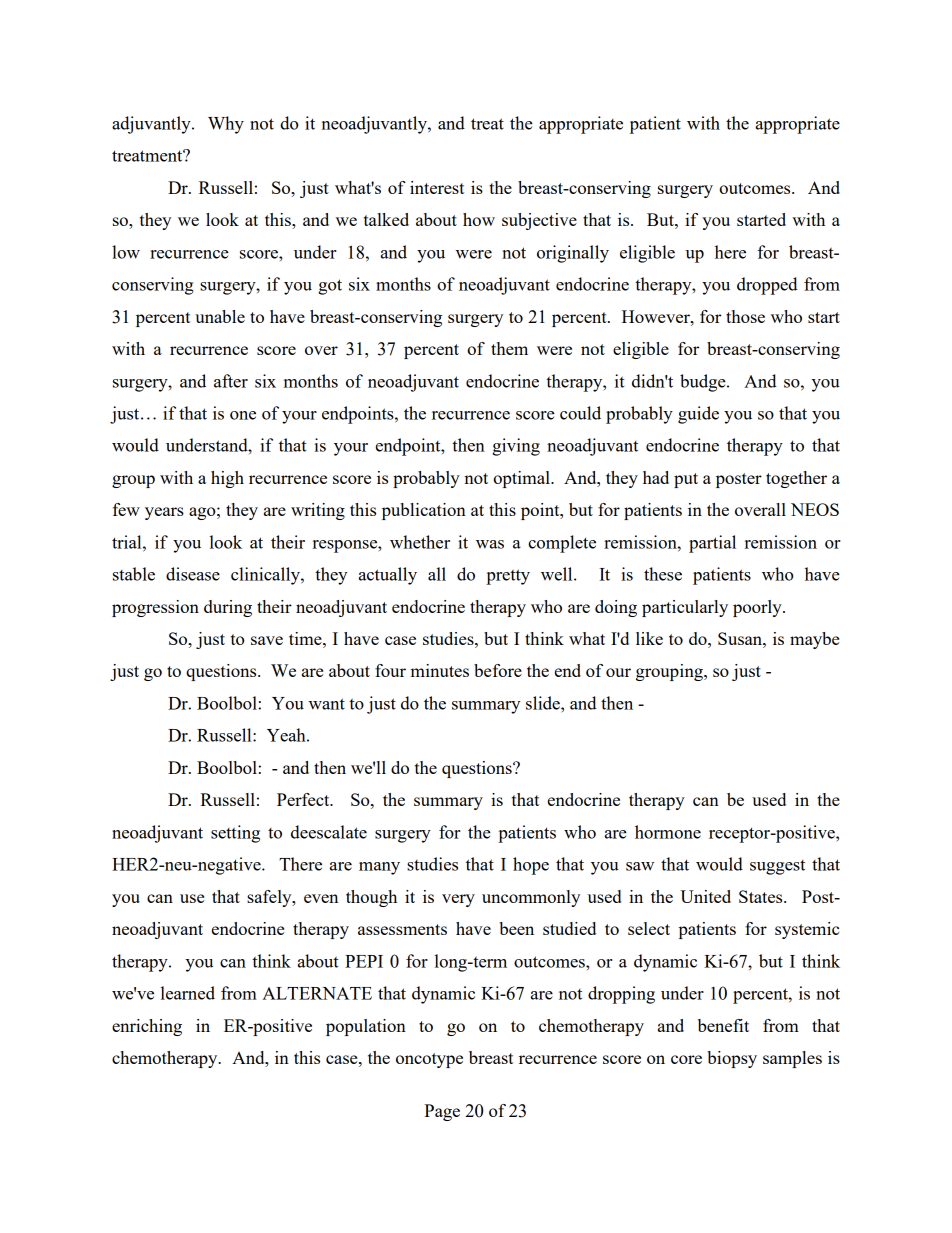 This screenshot has width=952, height=1233. I want to click on hormone, so click(668, 832).
